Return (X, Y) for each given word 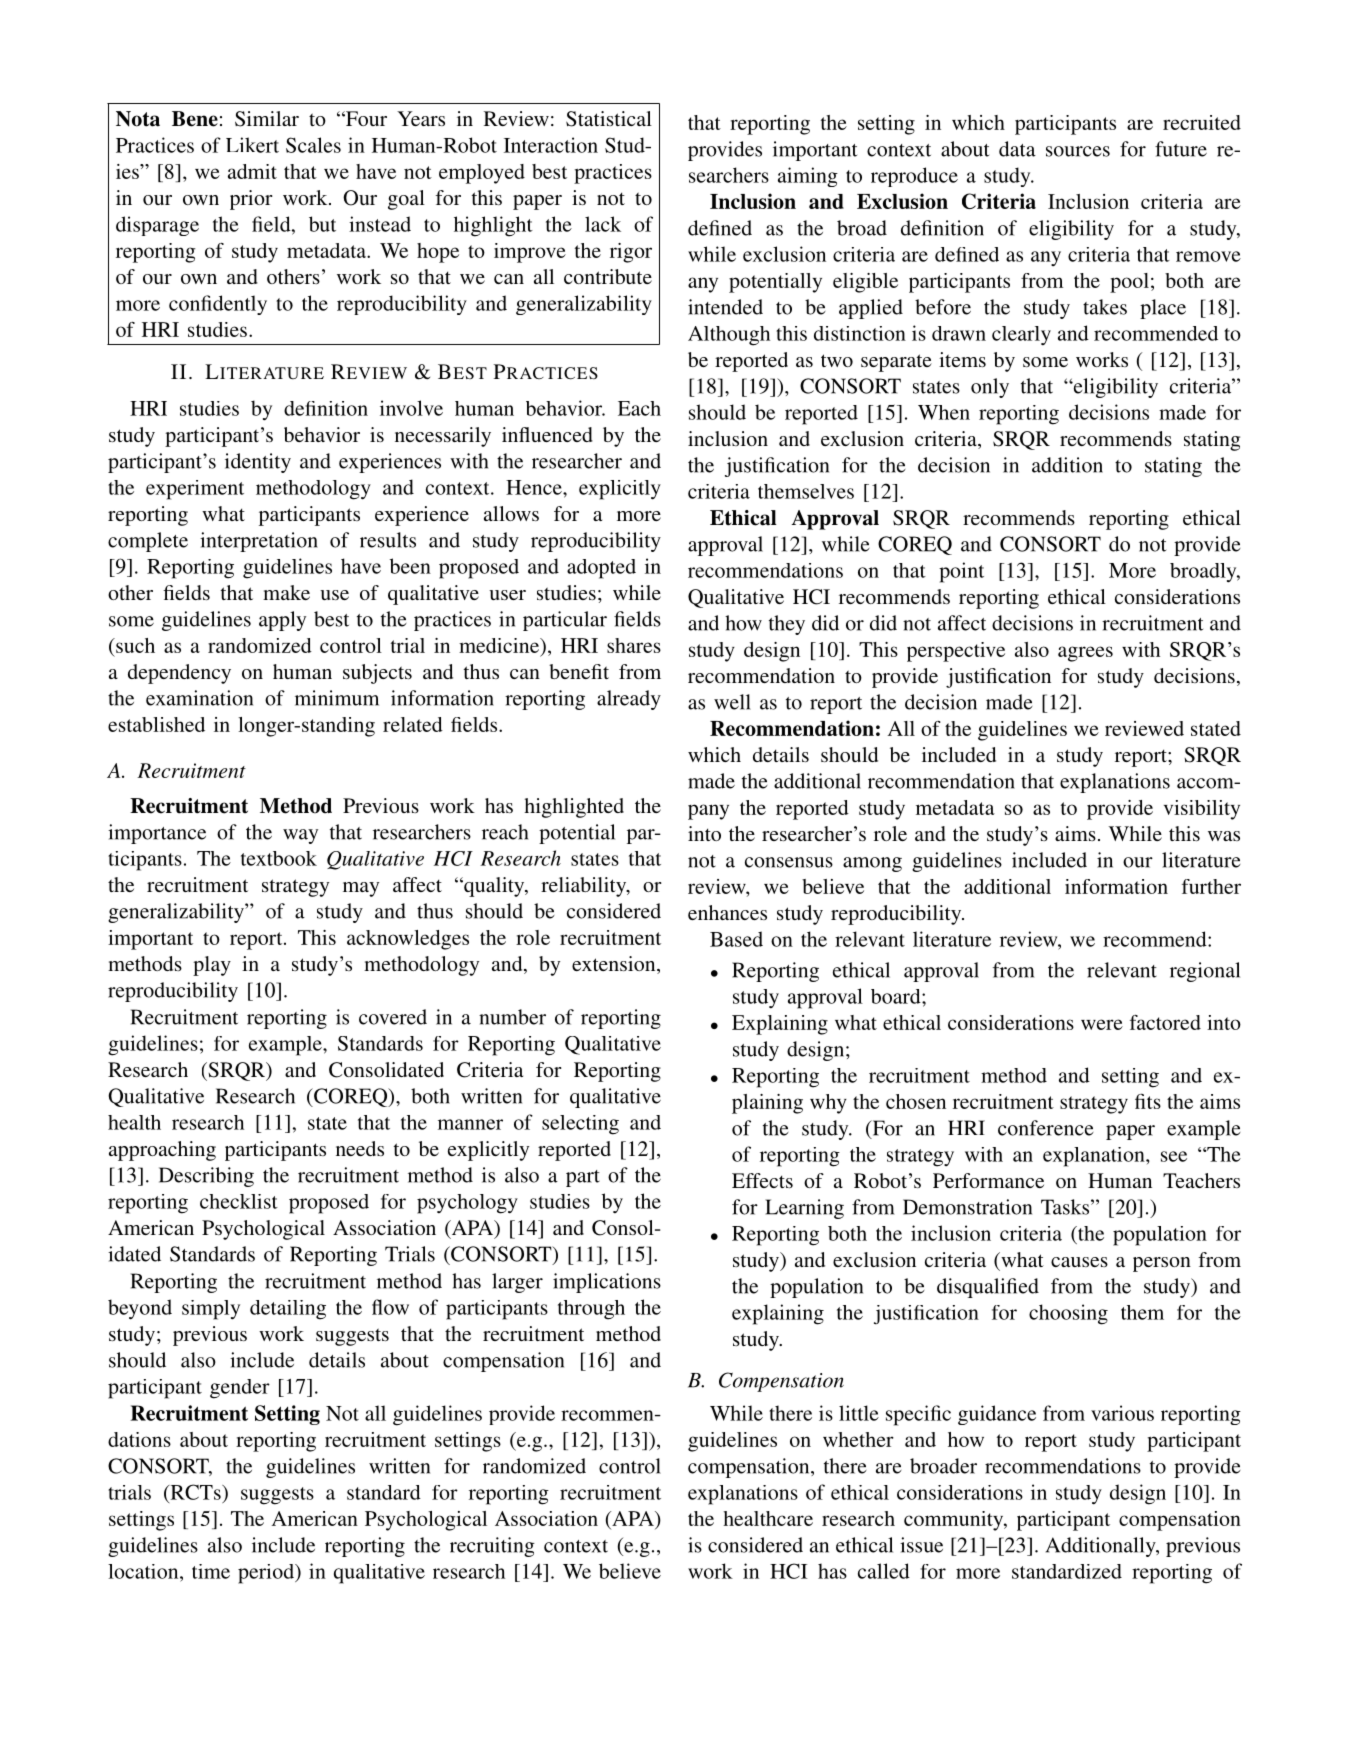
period (267, 1574)
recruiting (492, 1547)
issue (921, 1545)
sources (1078, 151)
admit (252, 171)
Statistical (609, 119)
